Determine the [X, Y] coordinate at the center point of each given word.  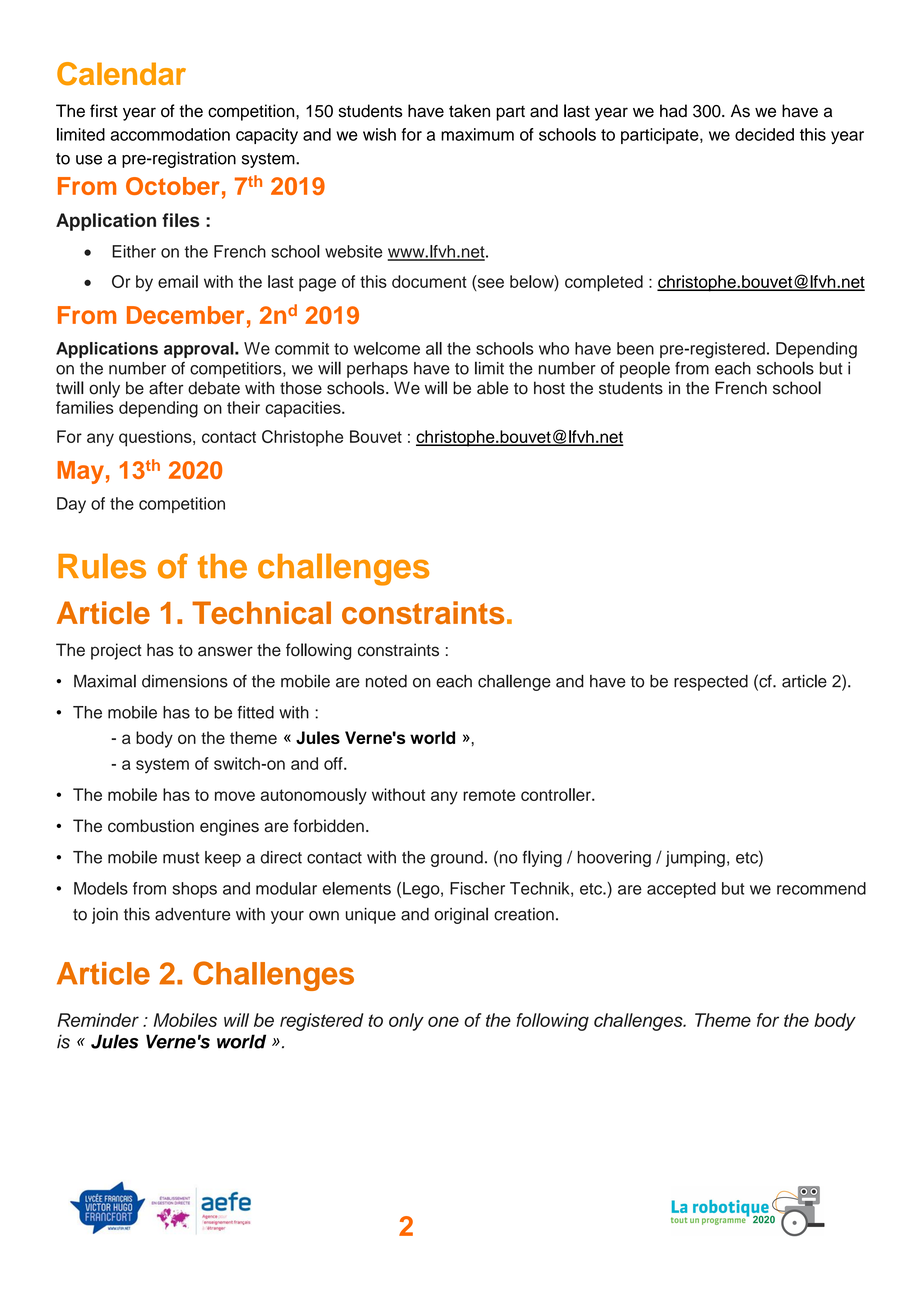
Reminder [98, 1020]
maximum [477, 134]
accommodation [170, 134]
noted [386, 681]
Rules [102, 566]
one [443, 1021]
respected [711, 683]
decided [764, 134]
